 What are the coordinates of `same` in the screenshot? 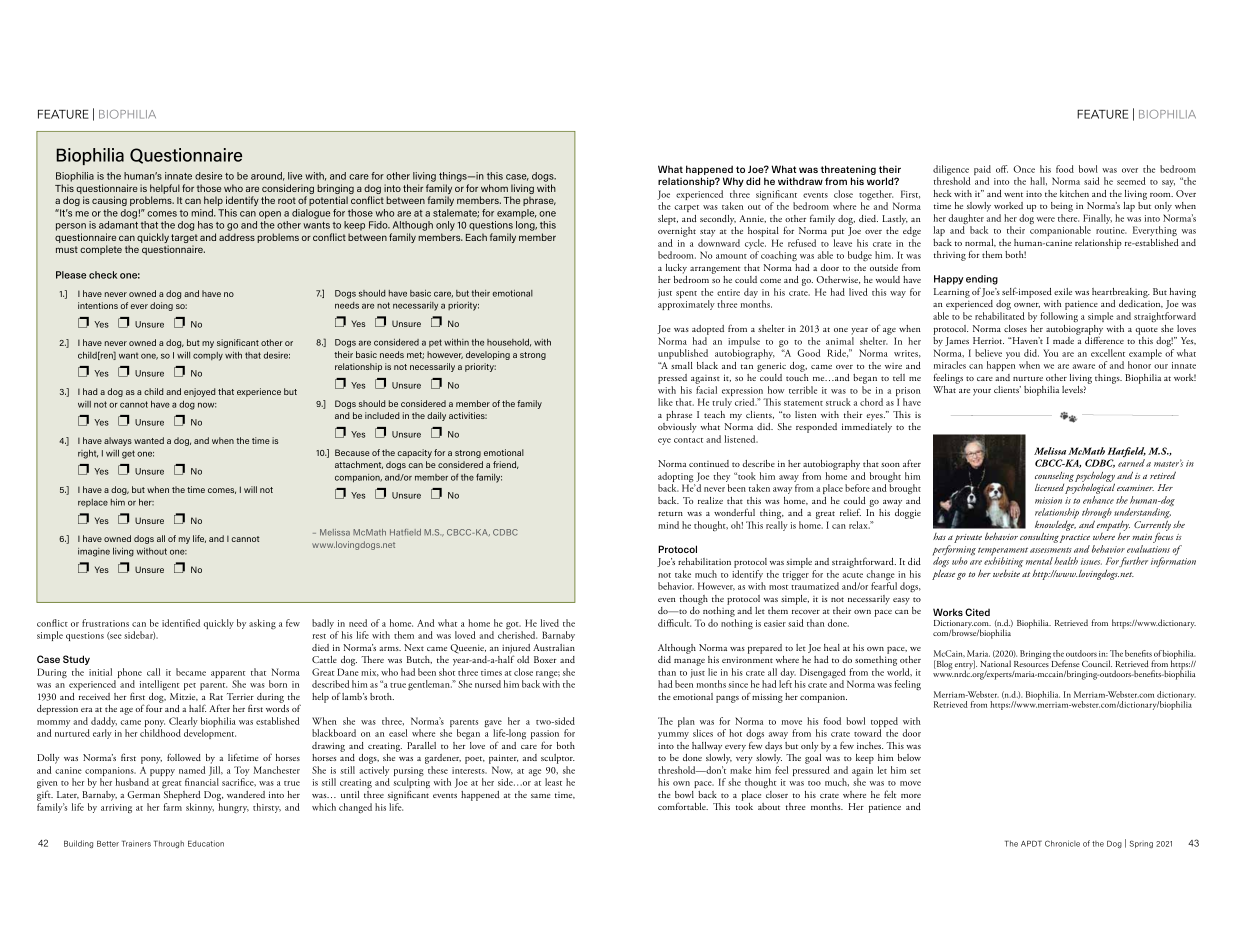 It's located at (540, 796).
